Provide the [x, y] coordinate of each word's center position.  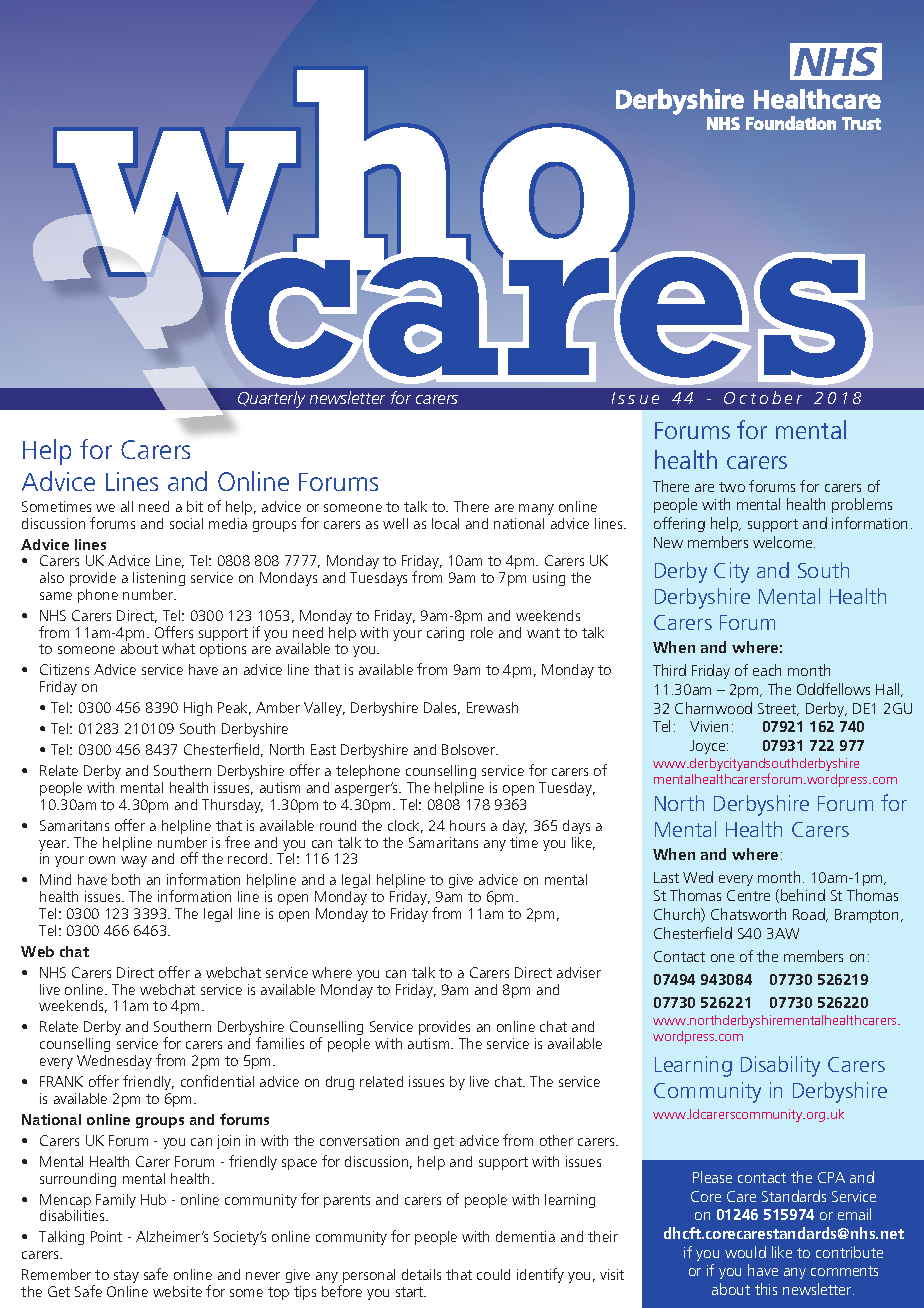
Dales [442, 708]
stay [126, 1276]
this [766, 1289]
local [445, 523]
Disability [780, 1066]
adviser [579, 972]
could [493, 1274]
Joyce [709, 747]
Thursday [232, 806]
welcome [784, 542]
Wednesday [114, 1062]
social [186, 523]
